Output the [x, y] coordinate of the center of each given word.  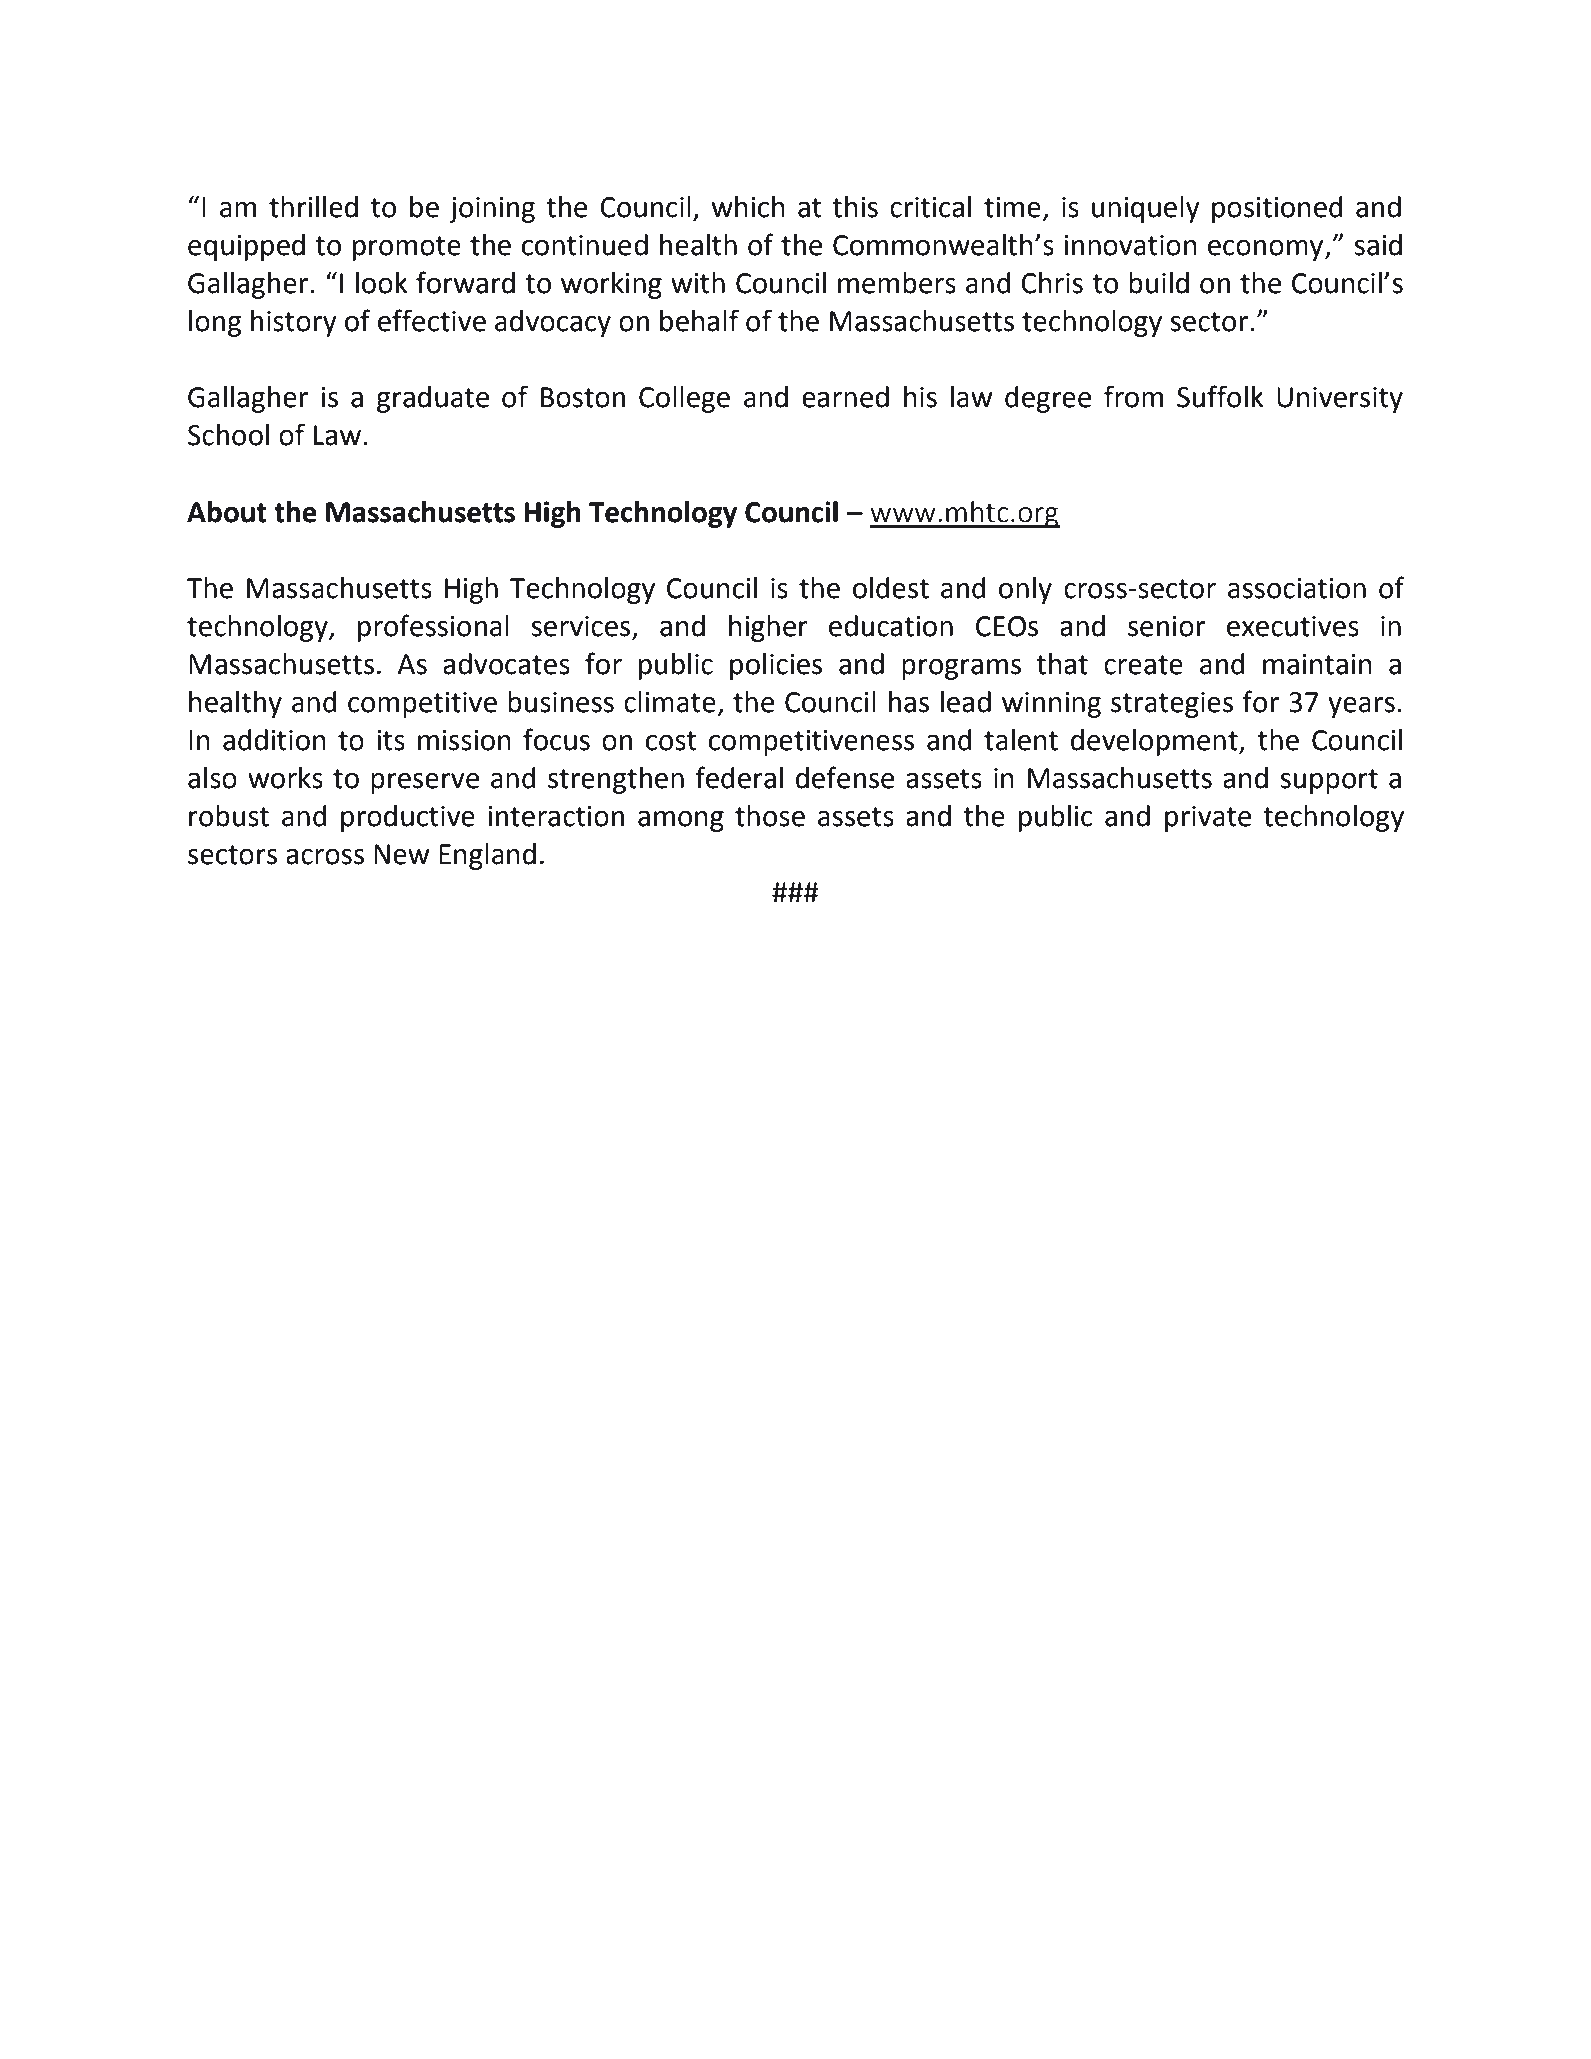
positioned [1277, 209]
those [770, 816]
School [228, 435]
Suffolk [1220, 396]
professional [433, 628]
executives [1293, 626]
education [891, 626]
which [748, 207]
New [401, 854]
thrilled [313, 207]
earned [845, 397]
